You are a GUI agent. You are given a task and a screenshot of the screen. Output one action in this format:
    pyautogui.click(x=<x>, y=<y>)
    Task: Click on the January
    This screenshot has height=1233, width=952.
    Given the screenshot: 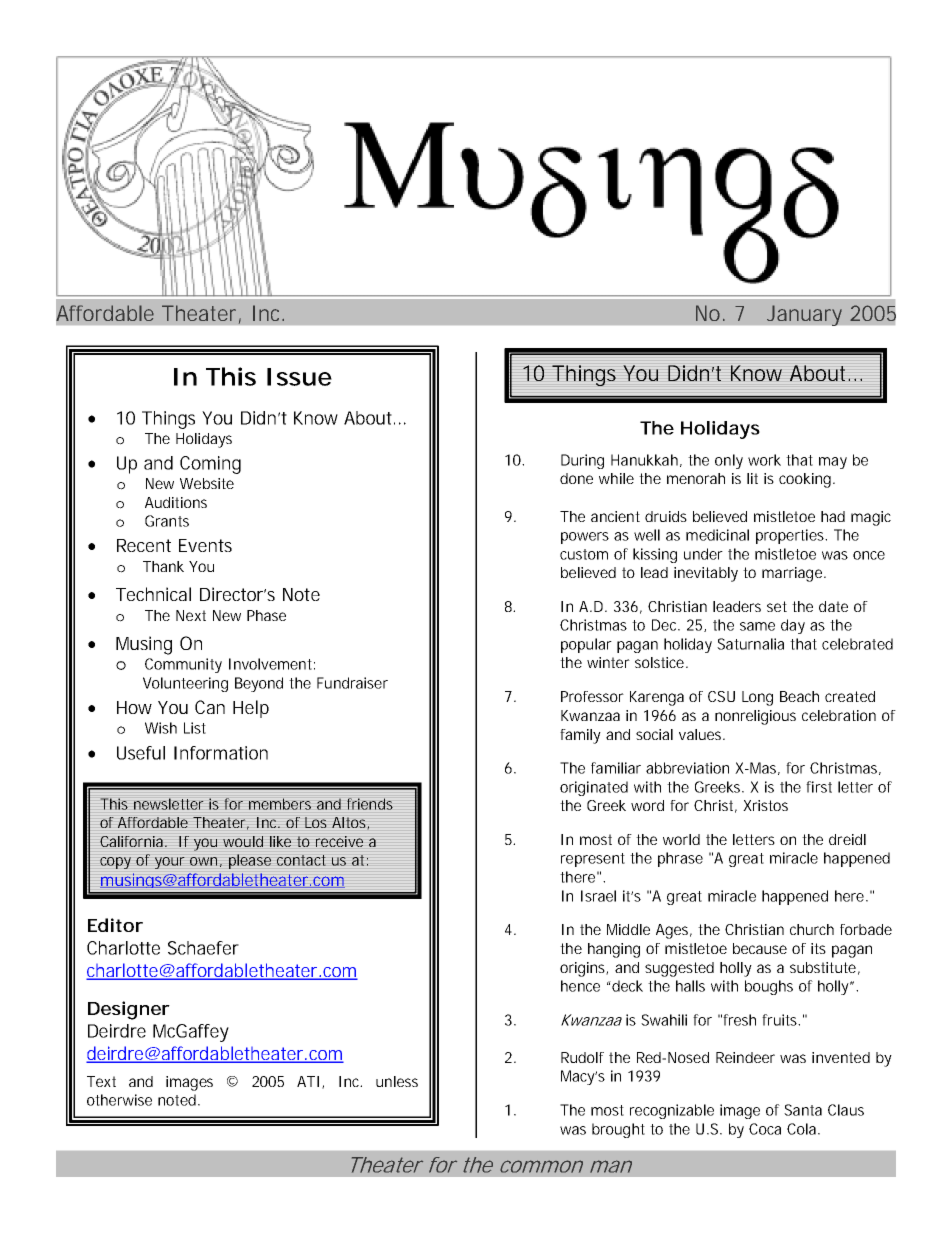 What is the action you would take?
    pyautogui.click(x=804, y=315)
